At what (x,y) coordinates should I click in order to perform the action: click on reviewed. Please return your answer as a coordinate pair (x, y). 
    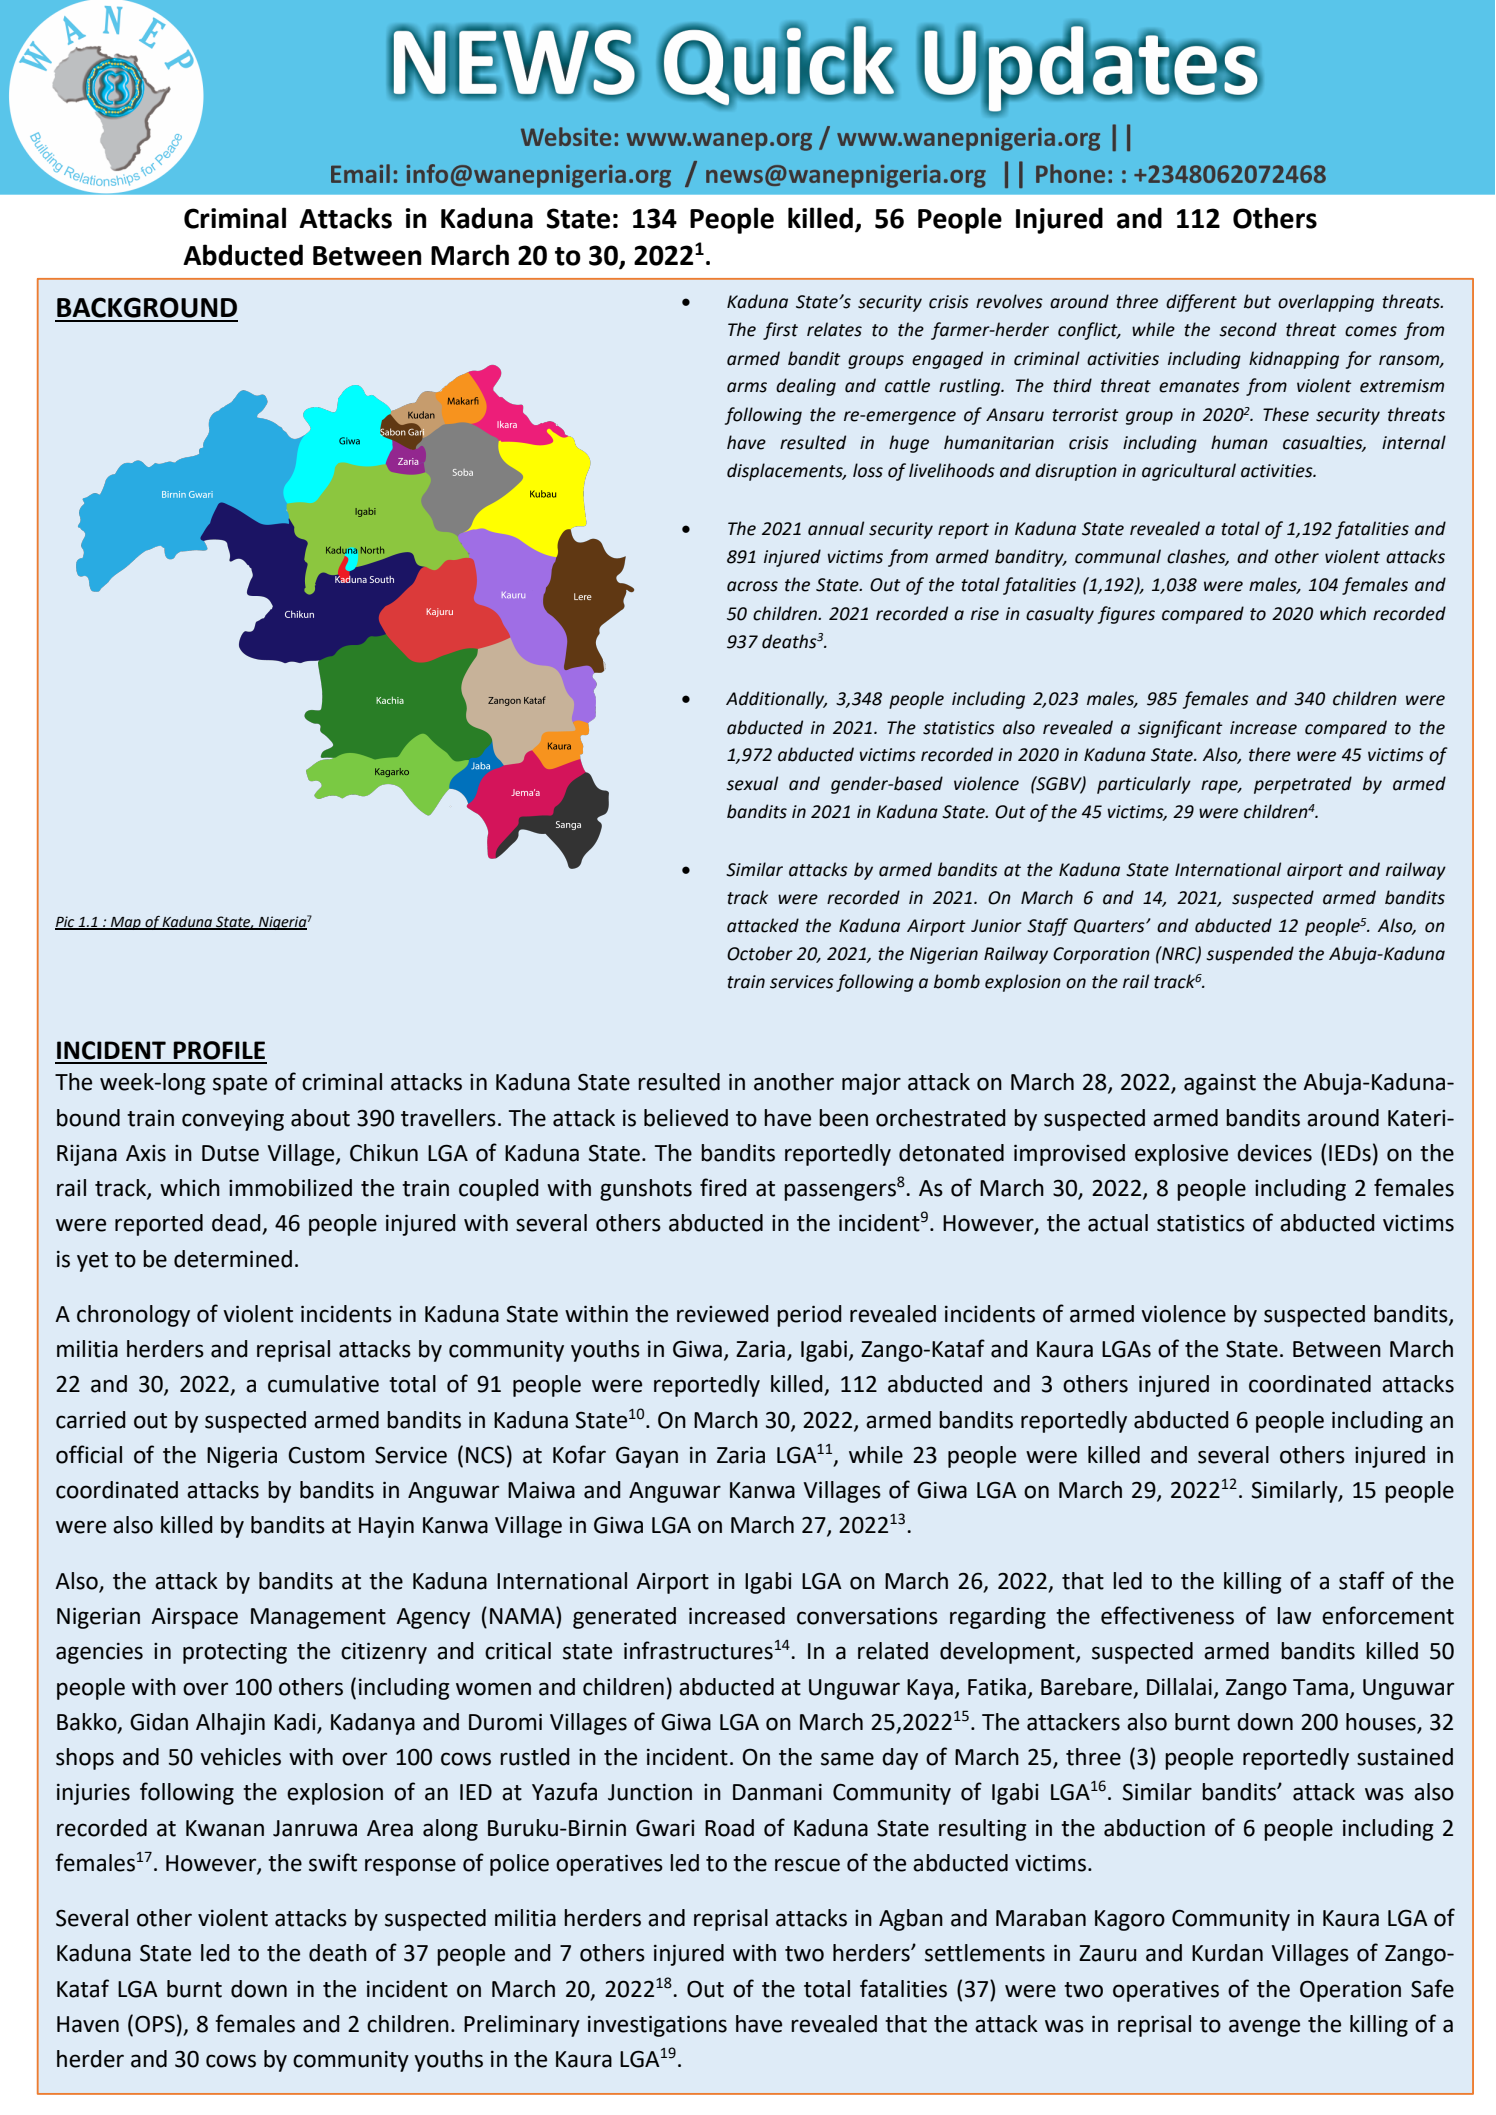
    Looking at the image, I should click on (723, 1314).
